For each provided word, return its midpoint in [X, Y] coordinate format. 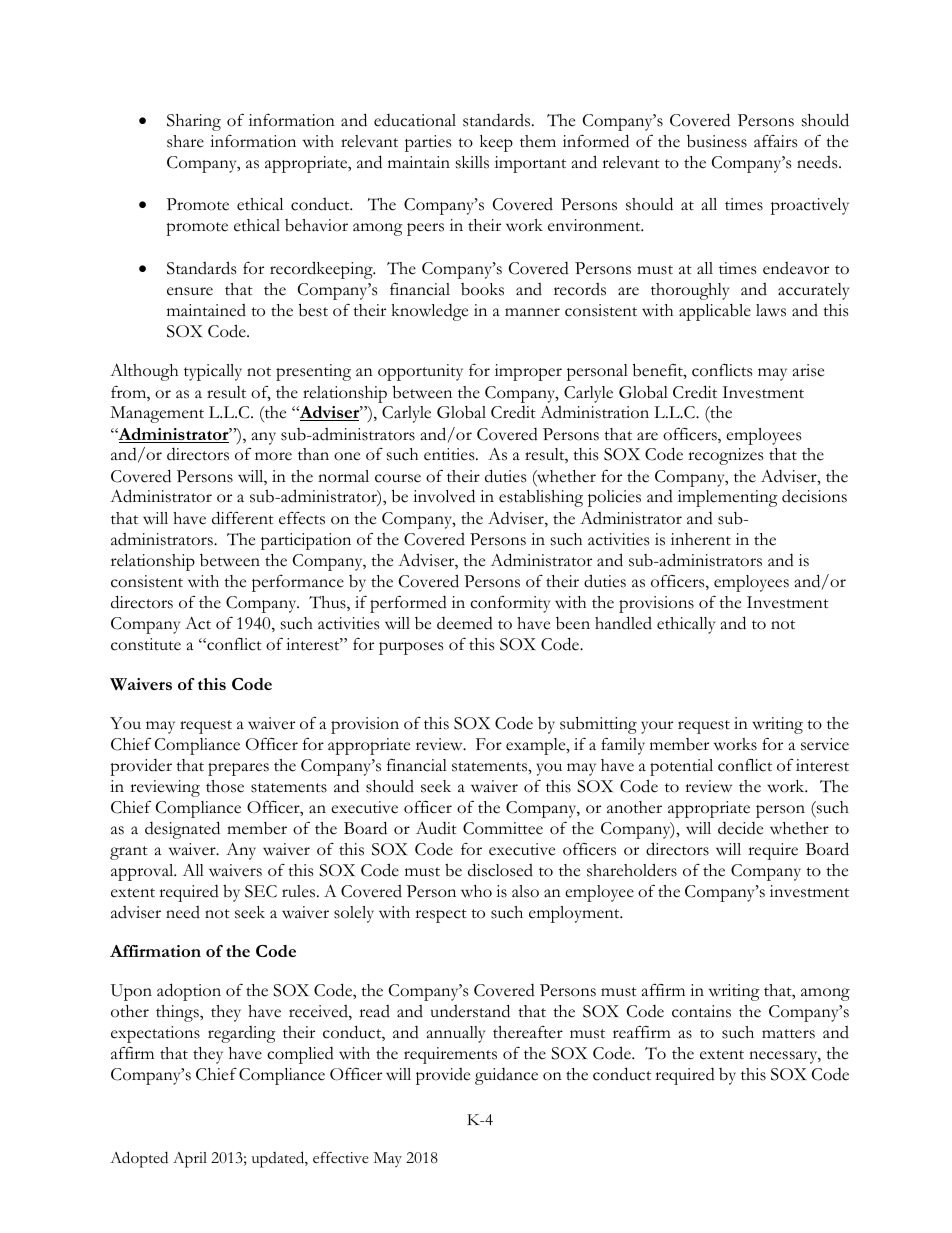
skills [472, 162]
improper [528, 372]
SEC [261, 891]
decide [740, 828]
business [717, 141]
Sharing [194, 122]
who [476, 891]
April [190, 1160]
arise [808, 370]
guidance [506, 1076]
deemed [465, 623]
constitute [146, 644]
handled [623, 623]
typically [213, 372]
